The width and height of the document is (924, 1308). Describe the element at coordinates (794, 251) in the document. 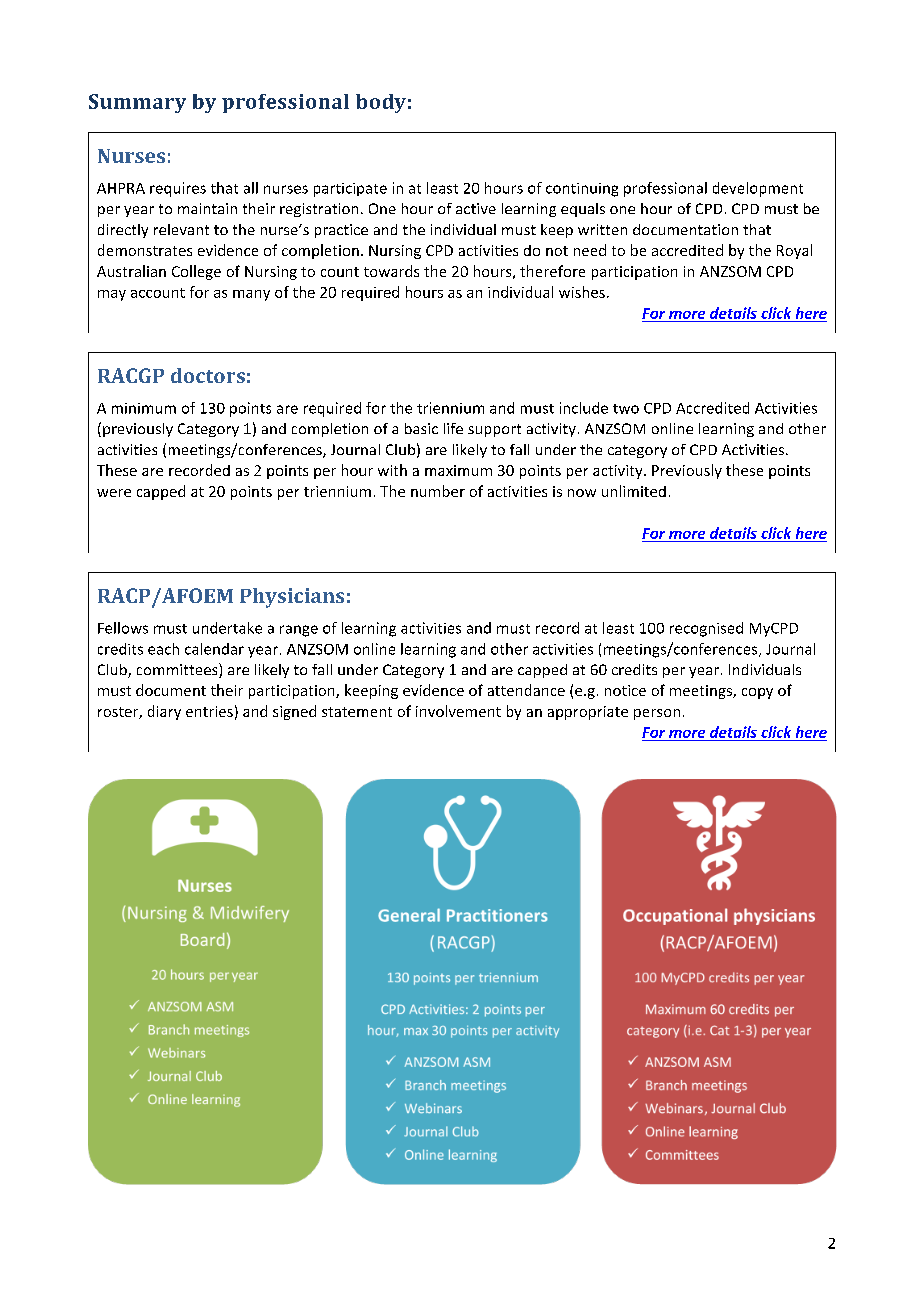

I see `Royal` at that location.
